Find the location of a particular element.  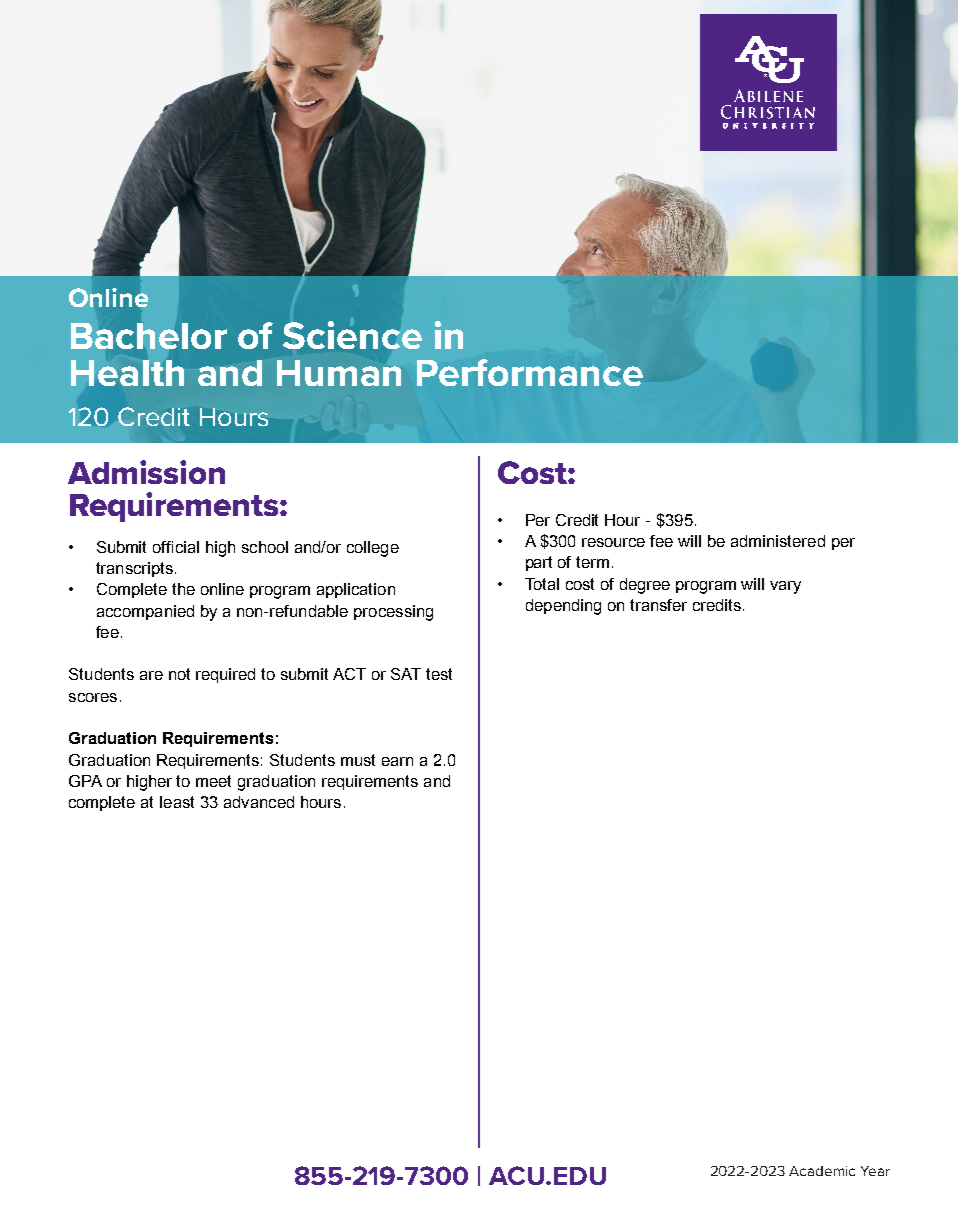

meet is located at coordinates (213, 781).
